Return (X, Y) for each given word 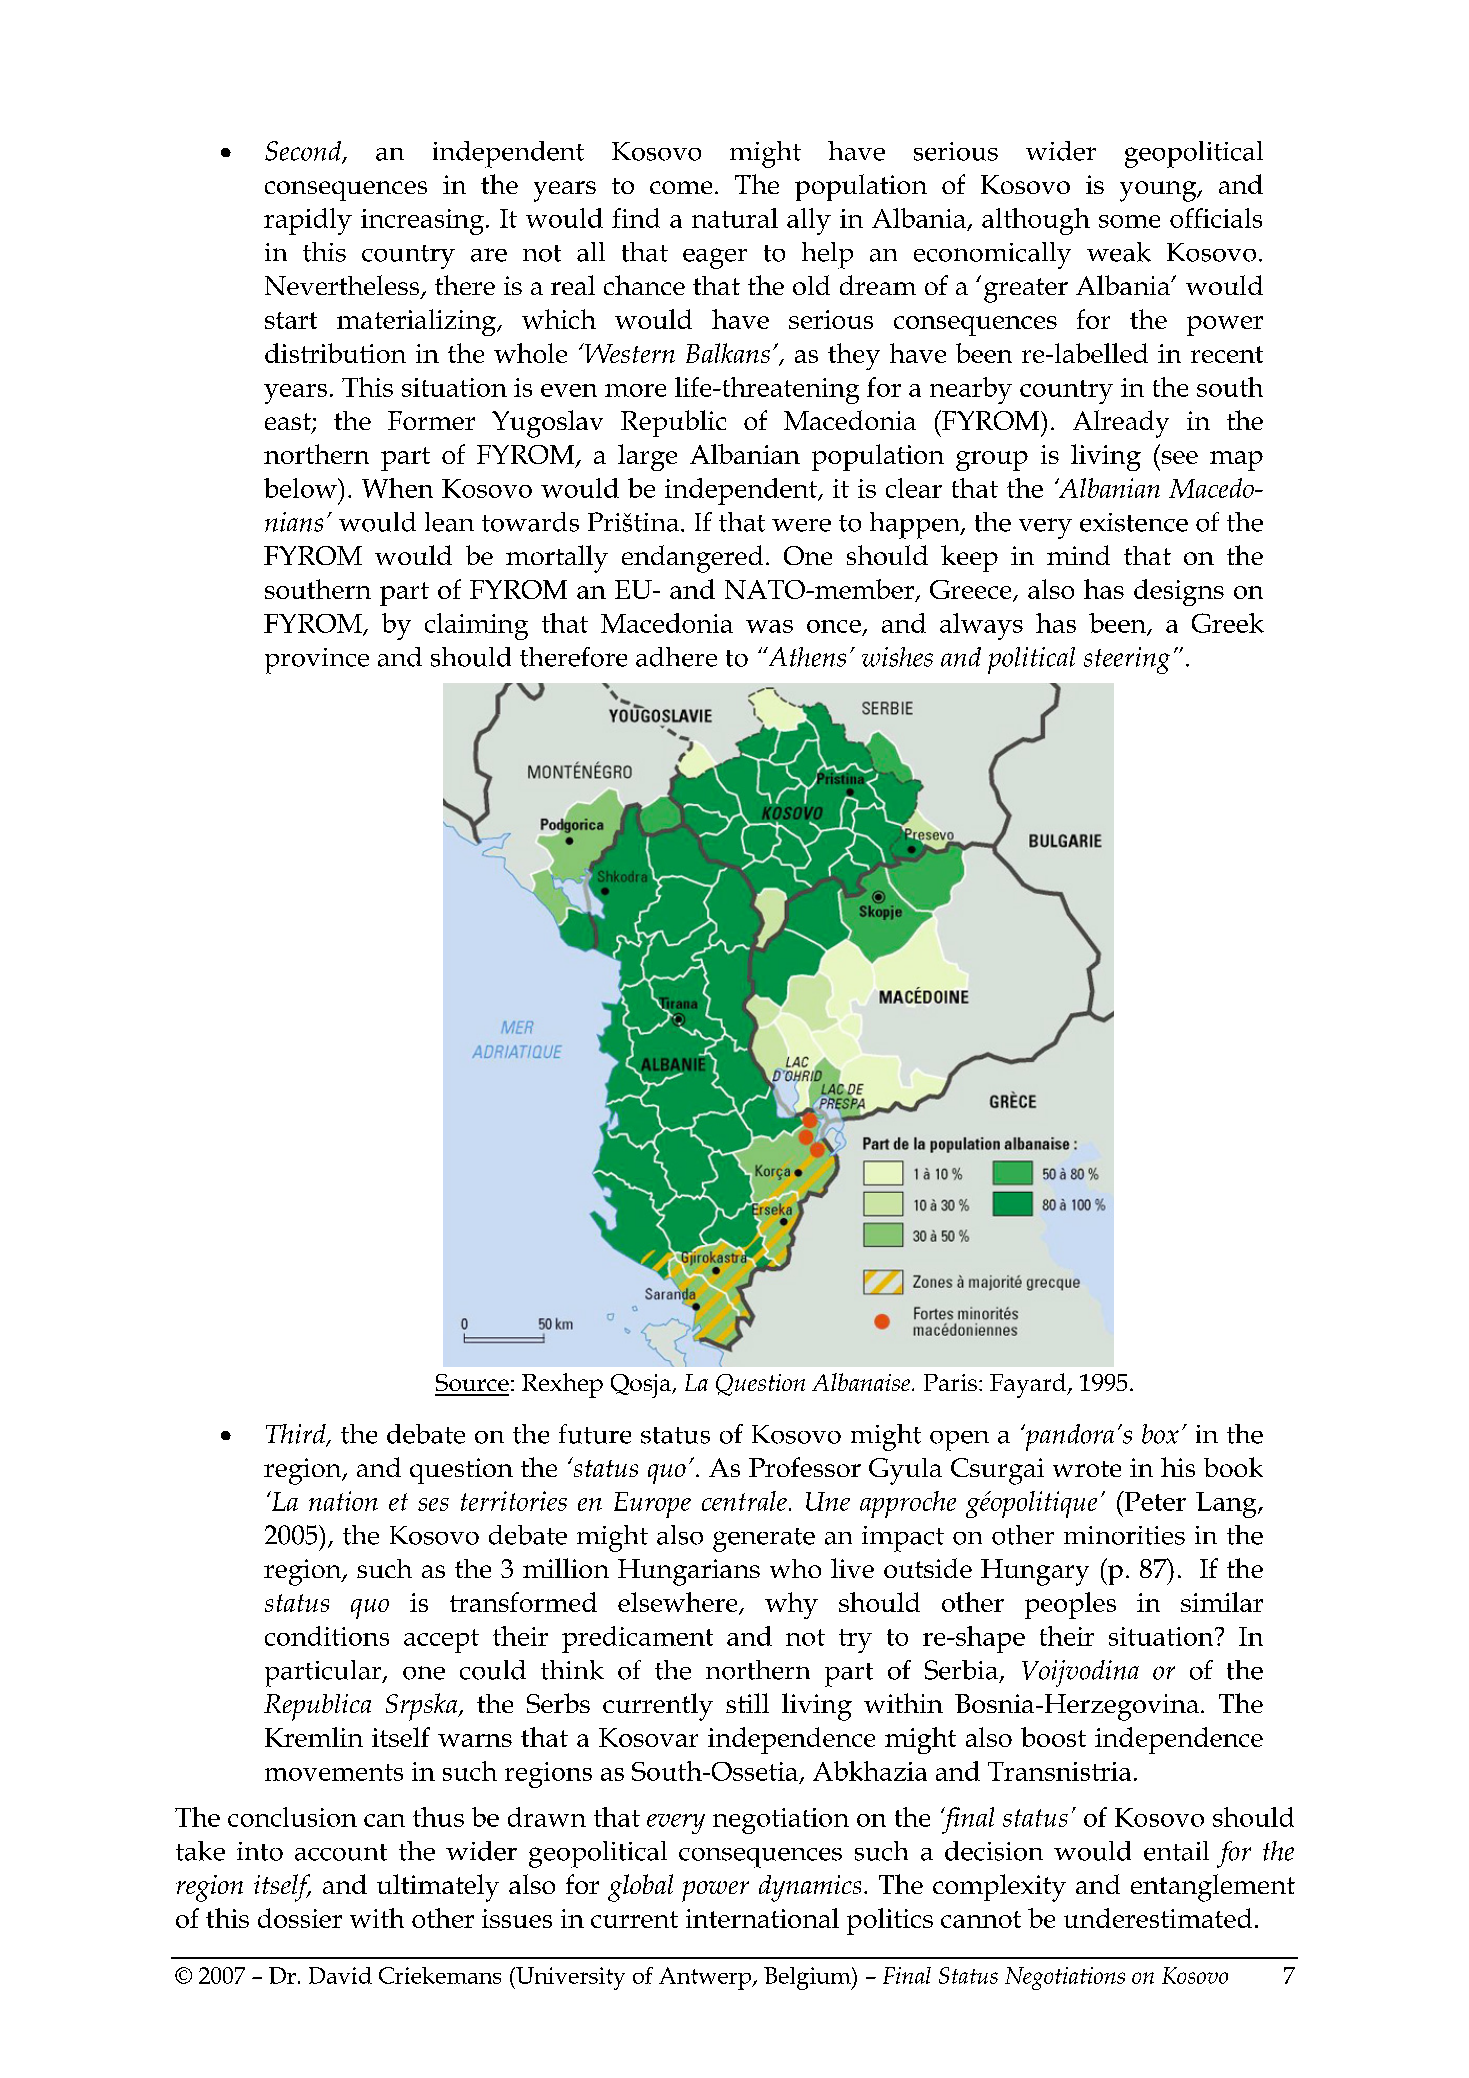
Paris (950, 1382)
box (1160, 1434)
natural (735, 218)
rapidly (308, 221)
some (1129, 221)
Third (297, 1435)
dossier (300, 1918)
